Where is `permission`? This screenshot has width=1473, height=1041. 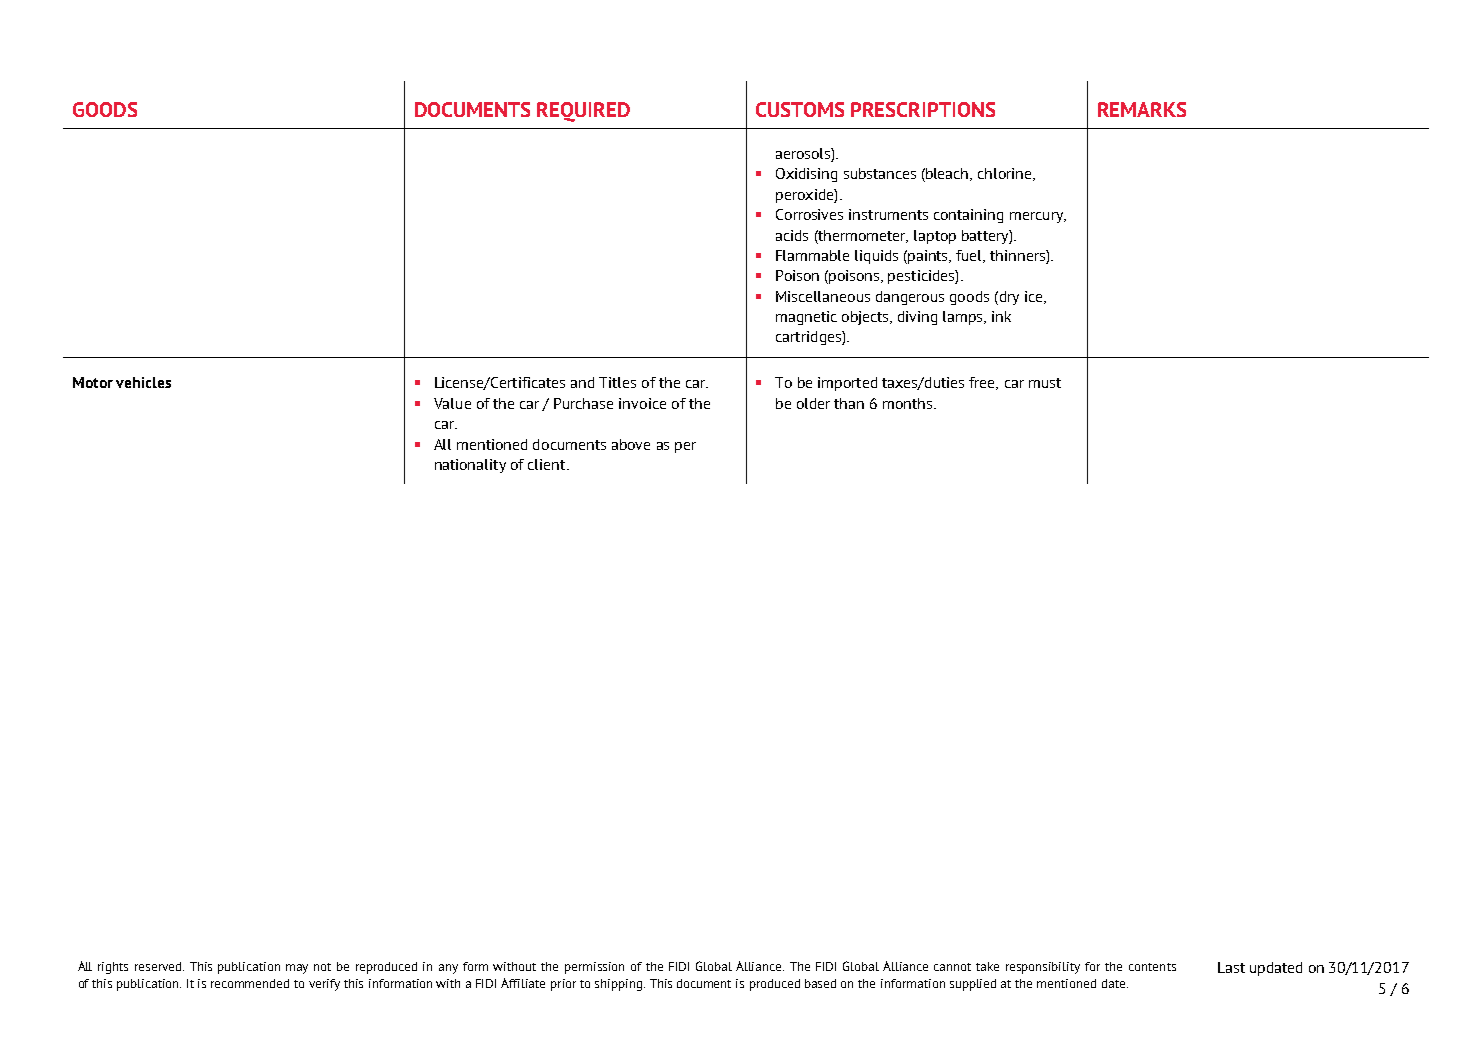
permission is located at coordinates (594, 968).
